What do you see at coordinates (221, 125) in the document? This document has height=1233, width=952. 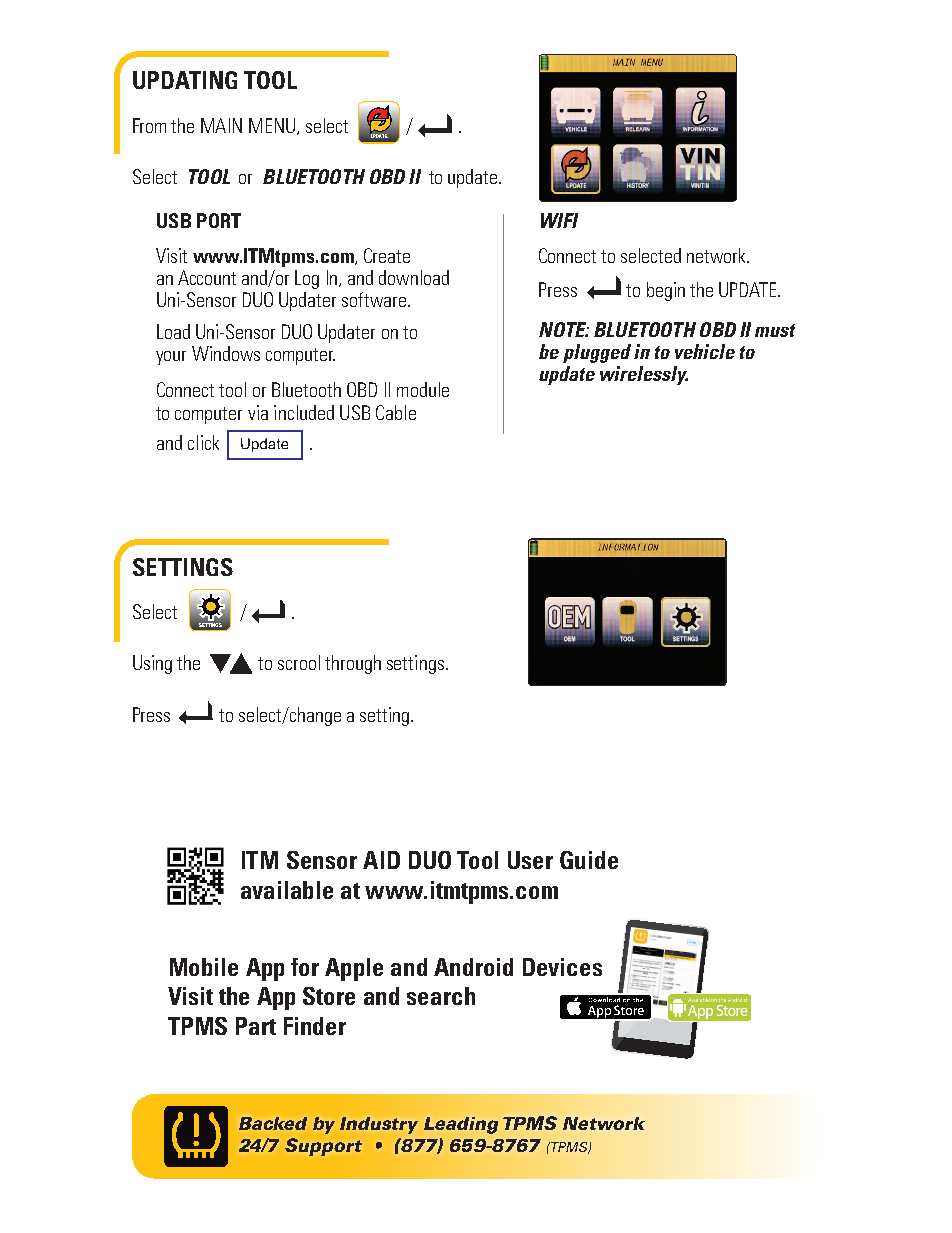 I see `MAIN` at bounding box center [221, 125].
